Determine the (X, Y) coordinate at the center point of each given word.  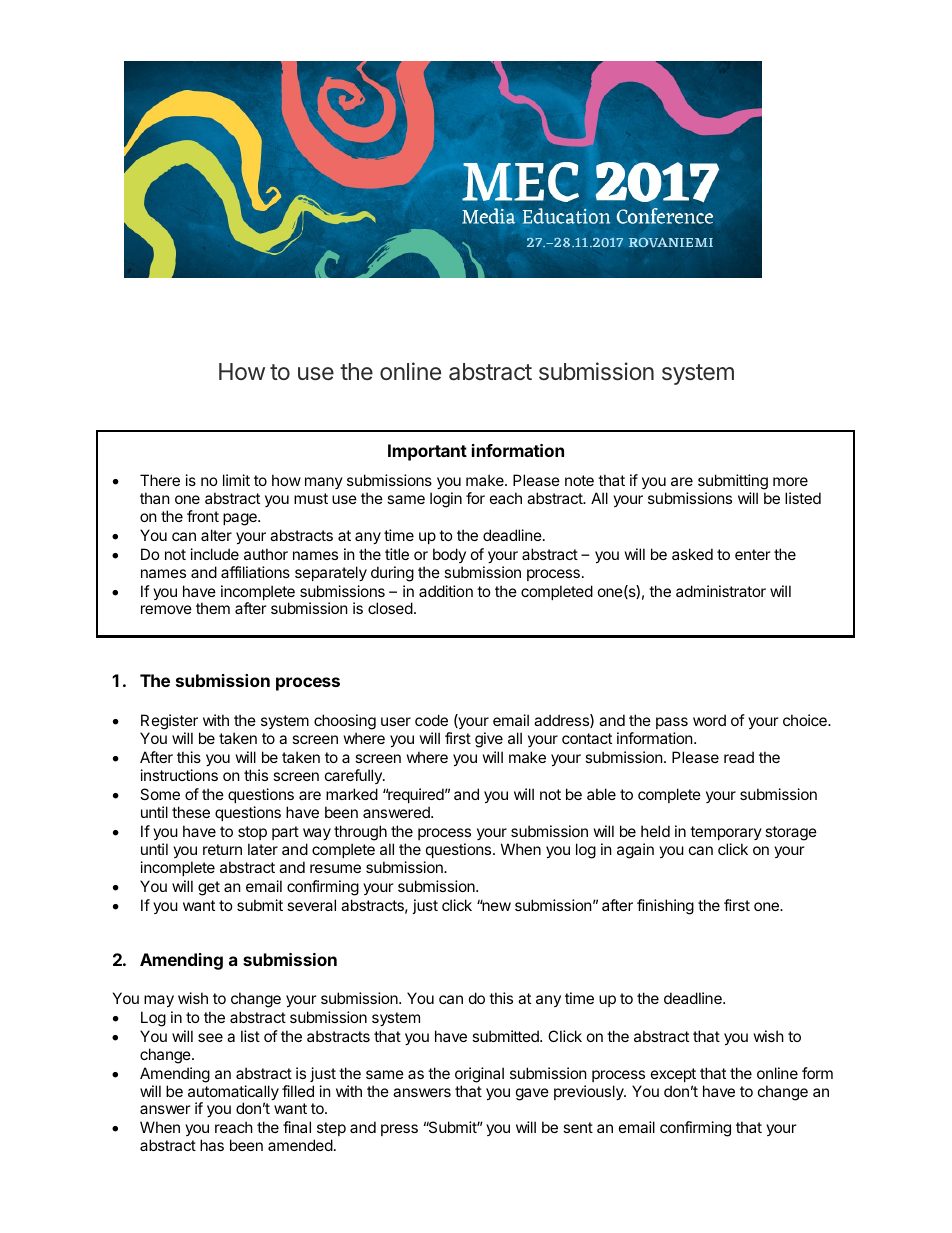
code (431, 720)
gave (532, 1094)
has (212, 1145)
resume (335, 868)
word (709, 720)
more (790, 481)
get (209, 888)
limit (236, 480)
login (446, 500)
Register (170, 723)
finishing (665, 907)
